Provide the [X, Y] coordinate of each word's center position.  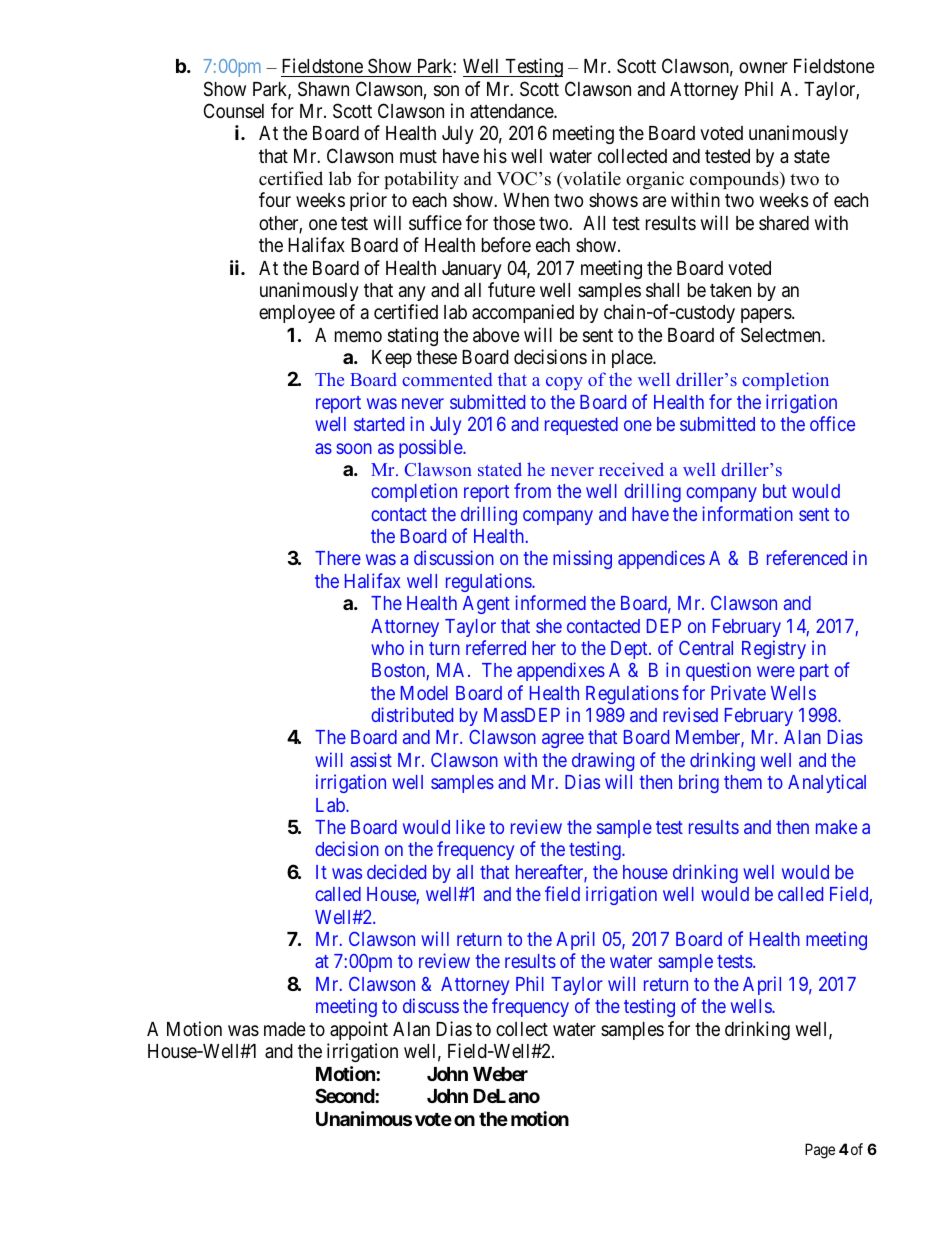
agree [563, 741]
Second [345, 1095]
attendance [512, 111]
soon [354, 448]
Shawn [323, 89]
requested [581, 426]
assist [371, 759]
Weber [500, 1074]
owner [763, 67]
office [832, 423]
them [743, 782]
